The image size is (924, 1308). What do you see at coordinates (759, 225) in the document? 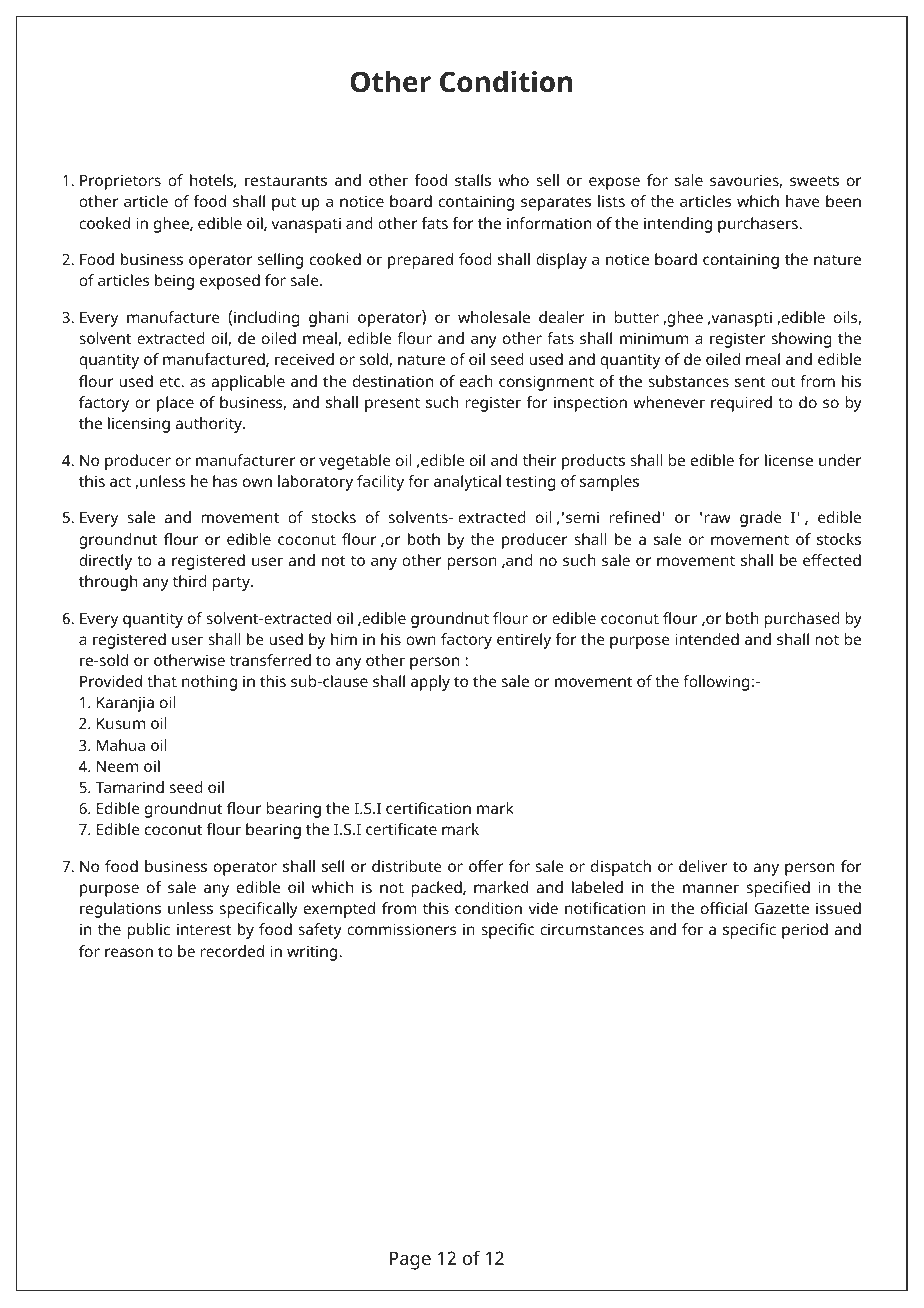
I see `purchasers` at bounding box center [759, 225].
